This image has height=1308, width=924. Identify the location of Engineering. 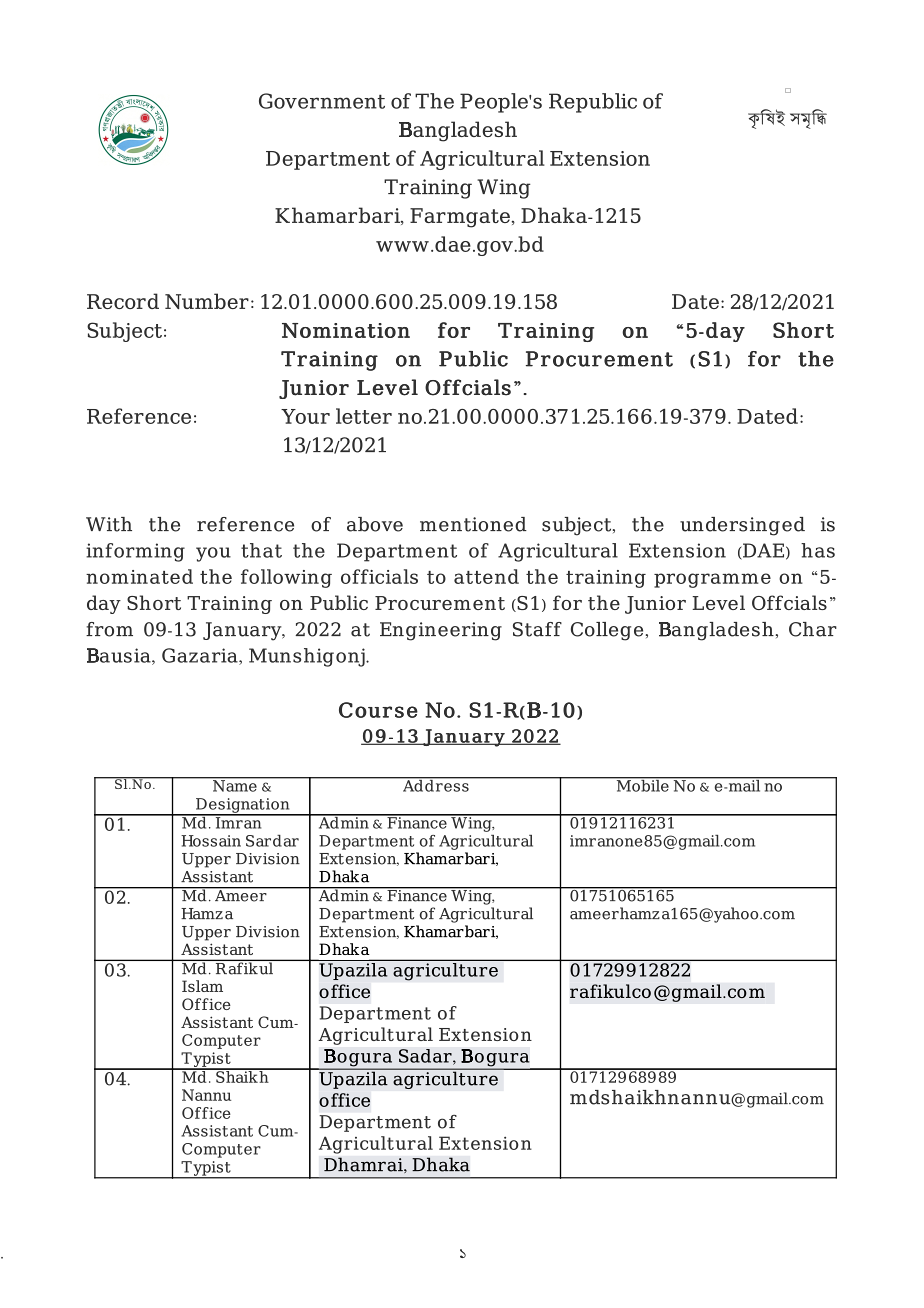
(441, 631).
